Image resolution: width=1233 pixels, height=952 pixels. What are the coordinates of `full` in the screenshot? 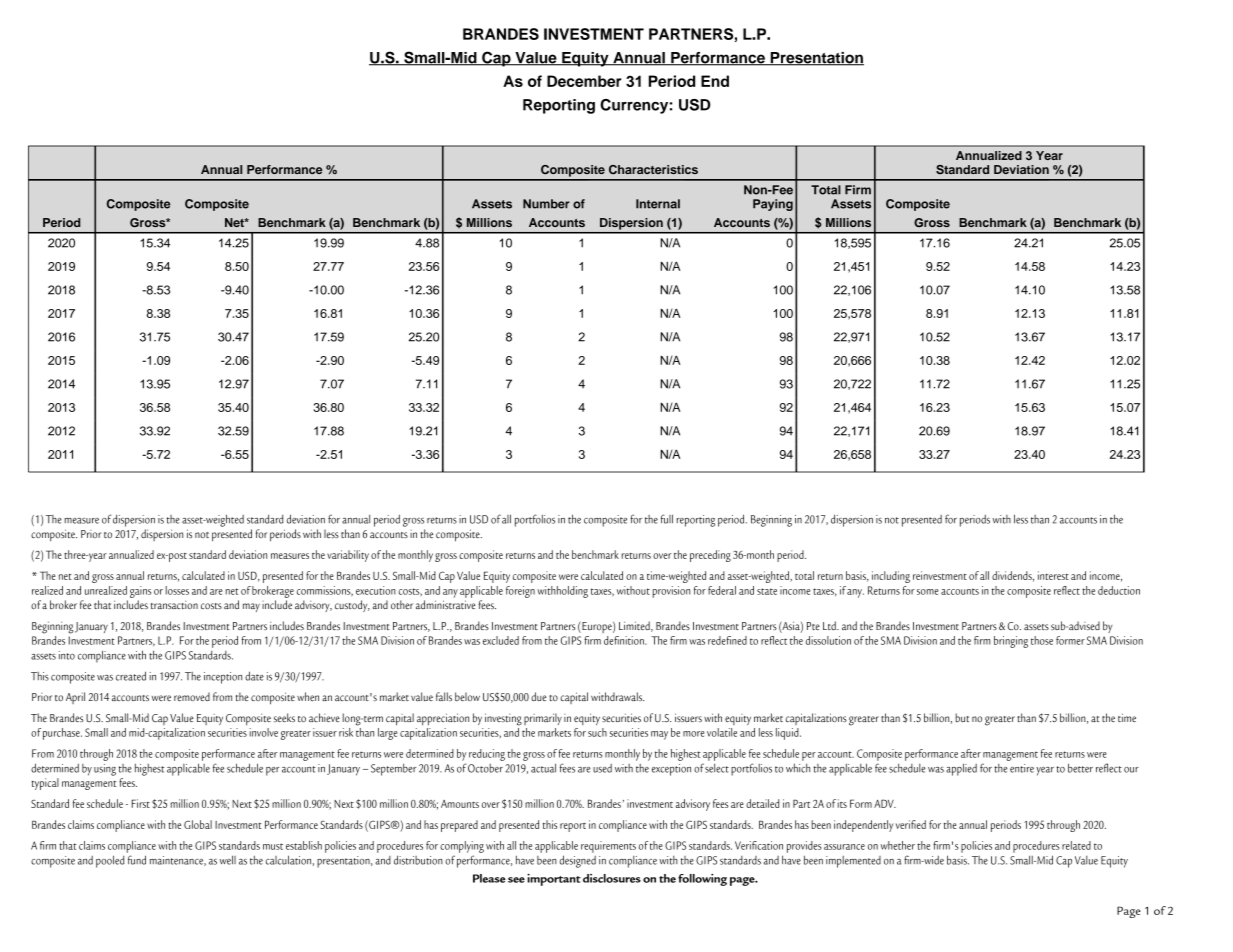 It's located at (667, 519).
